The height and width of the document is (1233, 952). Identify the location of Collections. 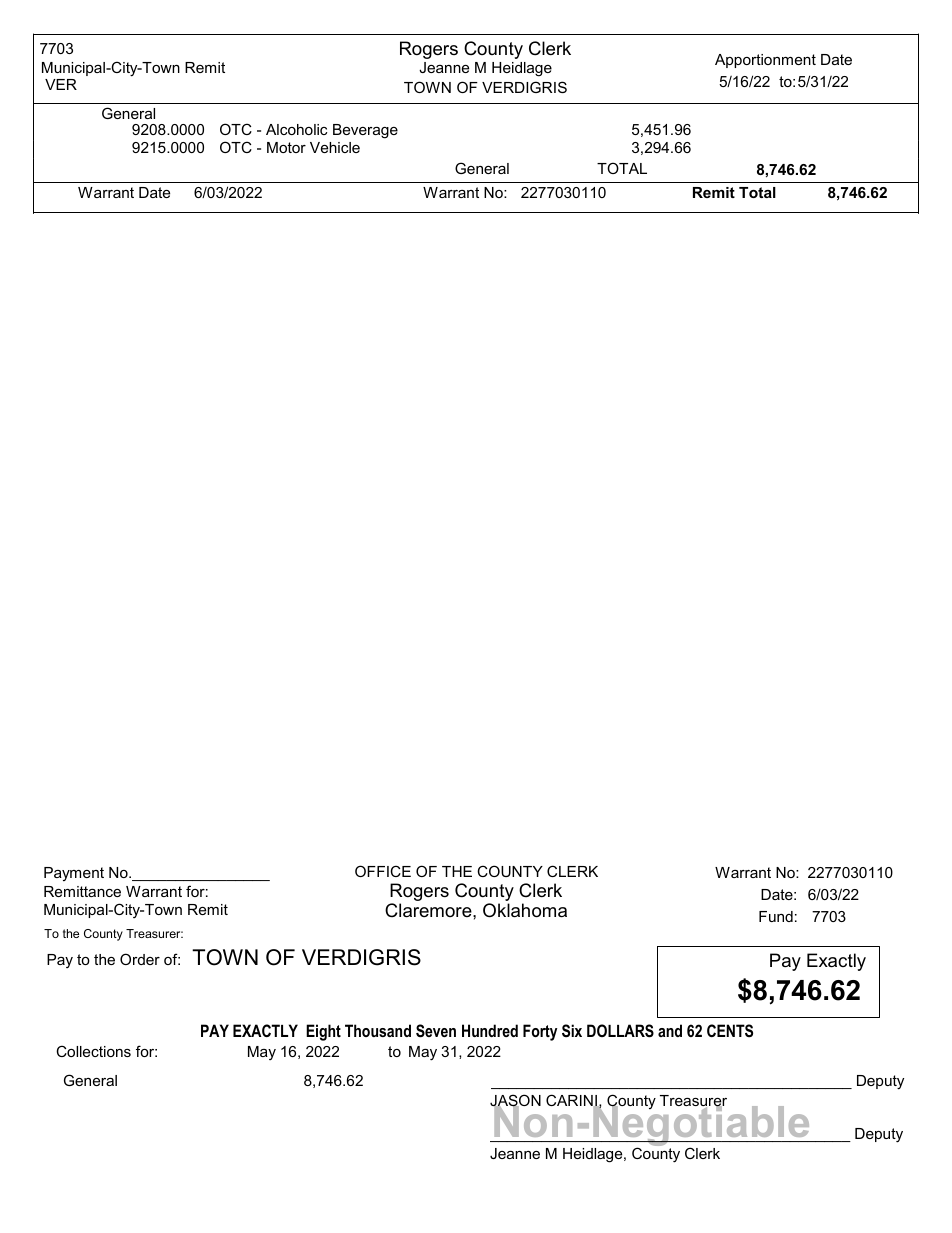
(93, 1051).
